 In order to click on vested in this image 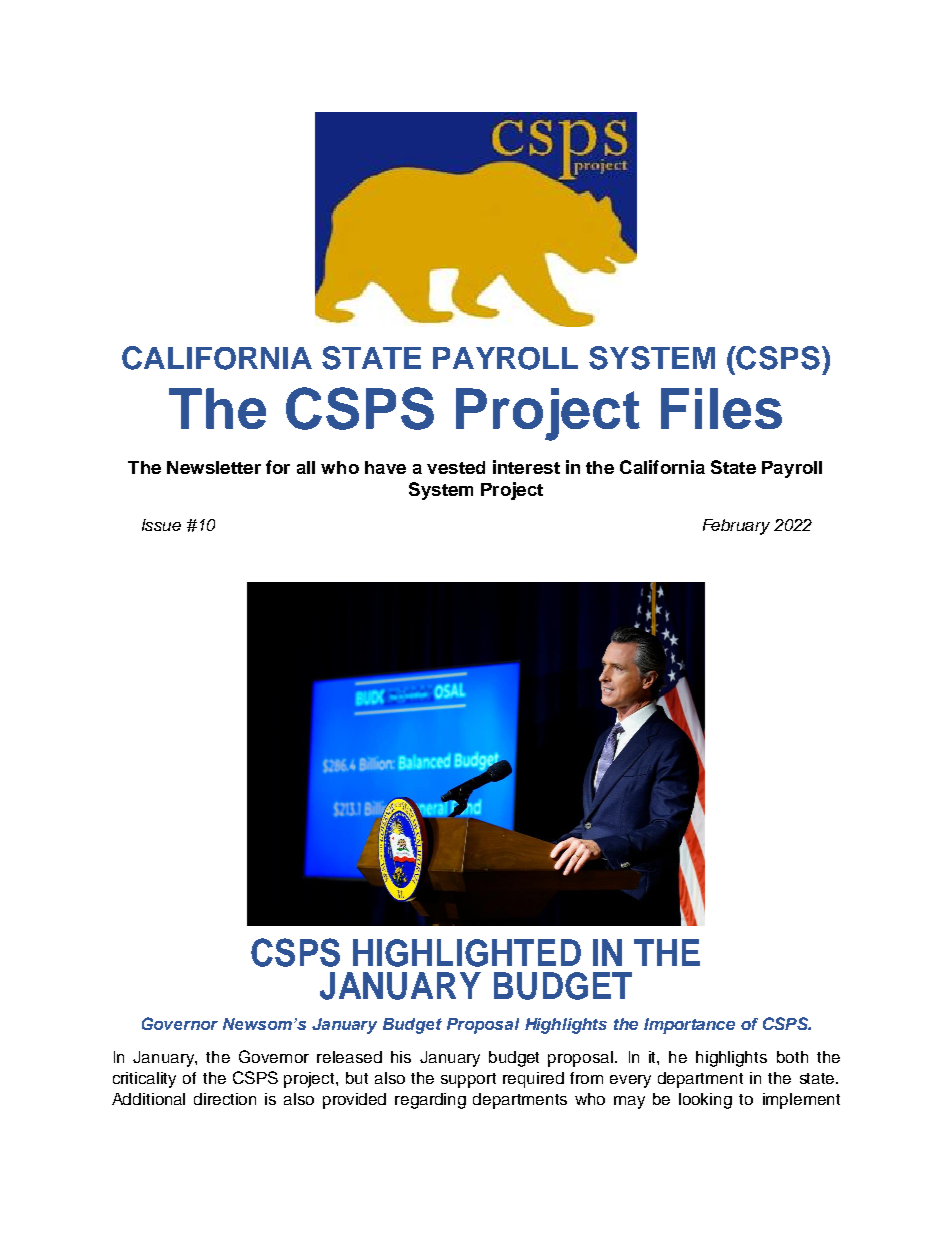, I will do `click(456, 467)`.
